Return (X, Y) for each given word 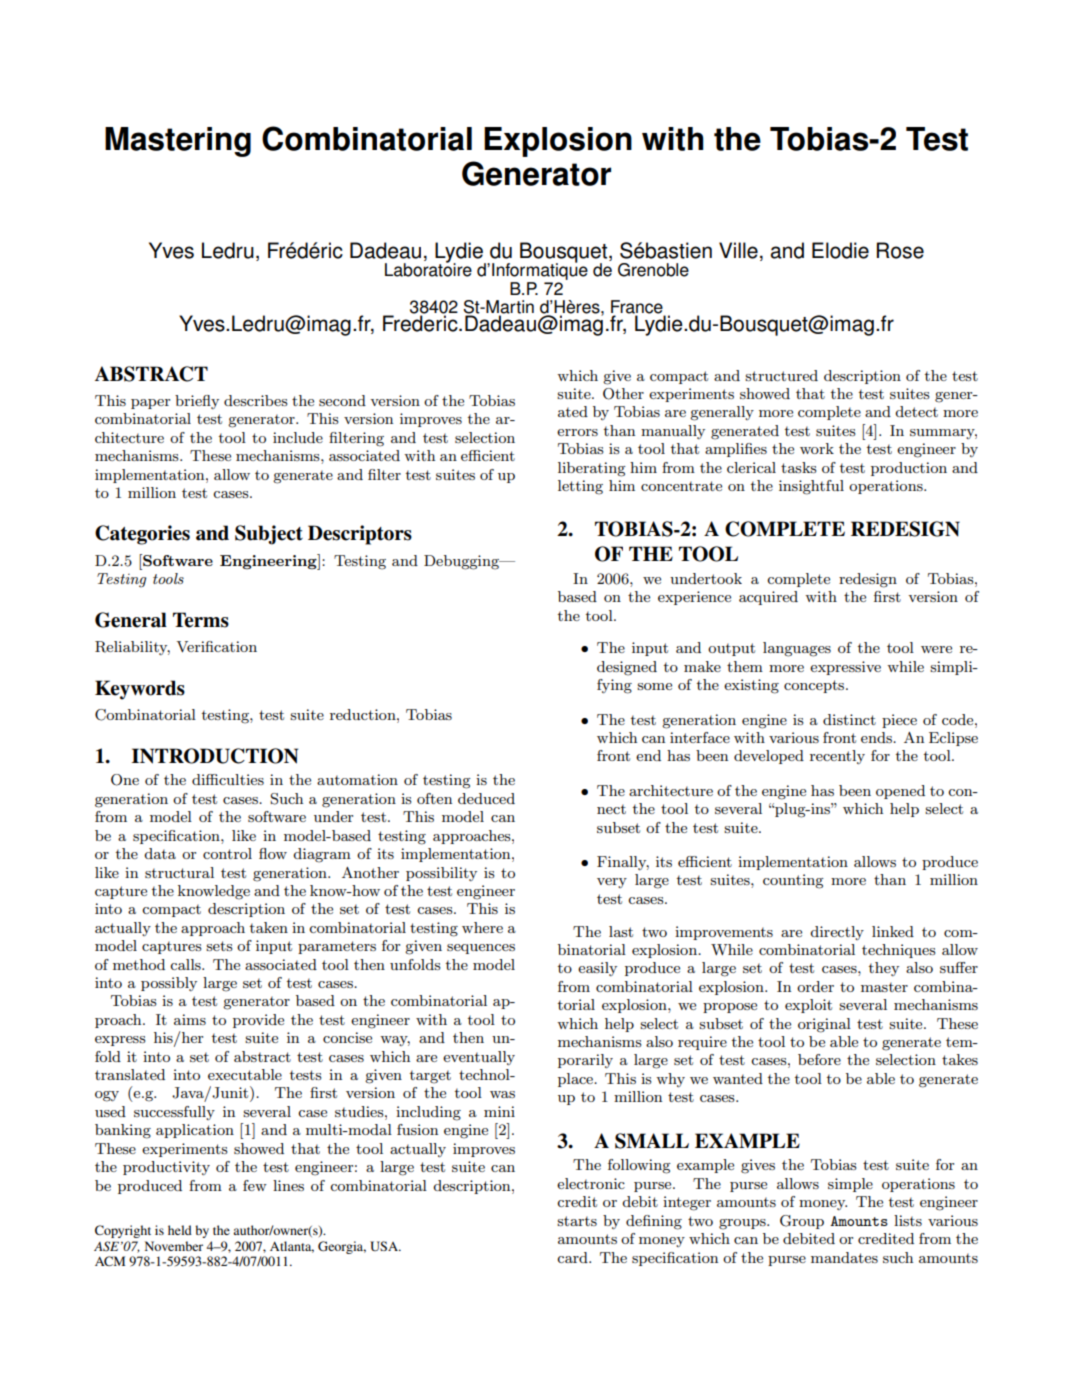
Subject (269, 535)
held (180, 1230)
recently (837, 757)
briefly (197, 402)
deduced (486, 798)
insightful (811, 487)
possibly (169, 984)
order (815, 986)
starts (577, 1221)
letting (580, 487)
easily (597, 969)
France (638, 308)
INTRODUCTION (215, 756)
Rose (900, 250)
